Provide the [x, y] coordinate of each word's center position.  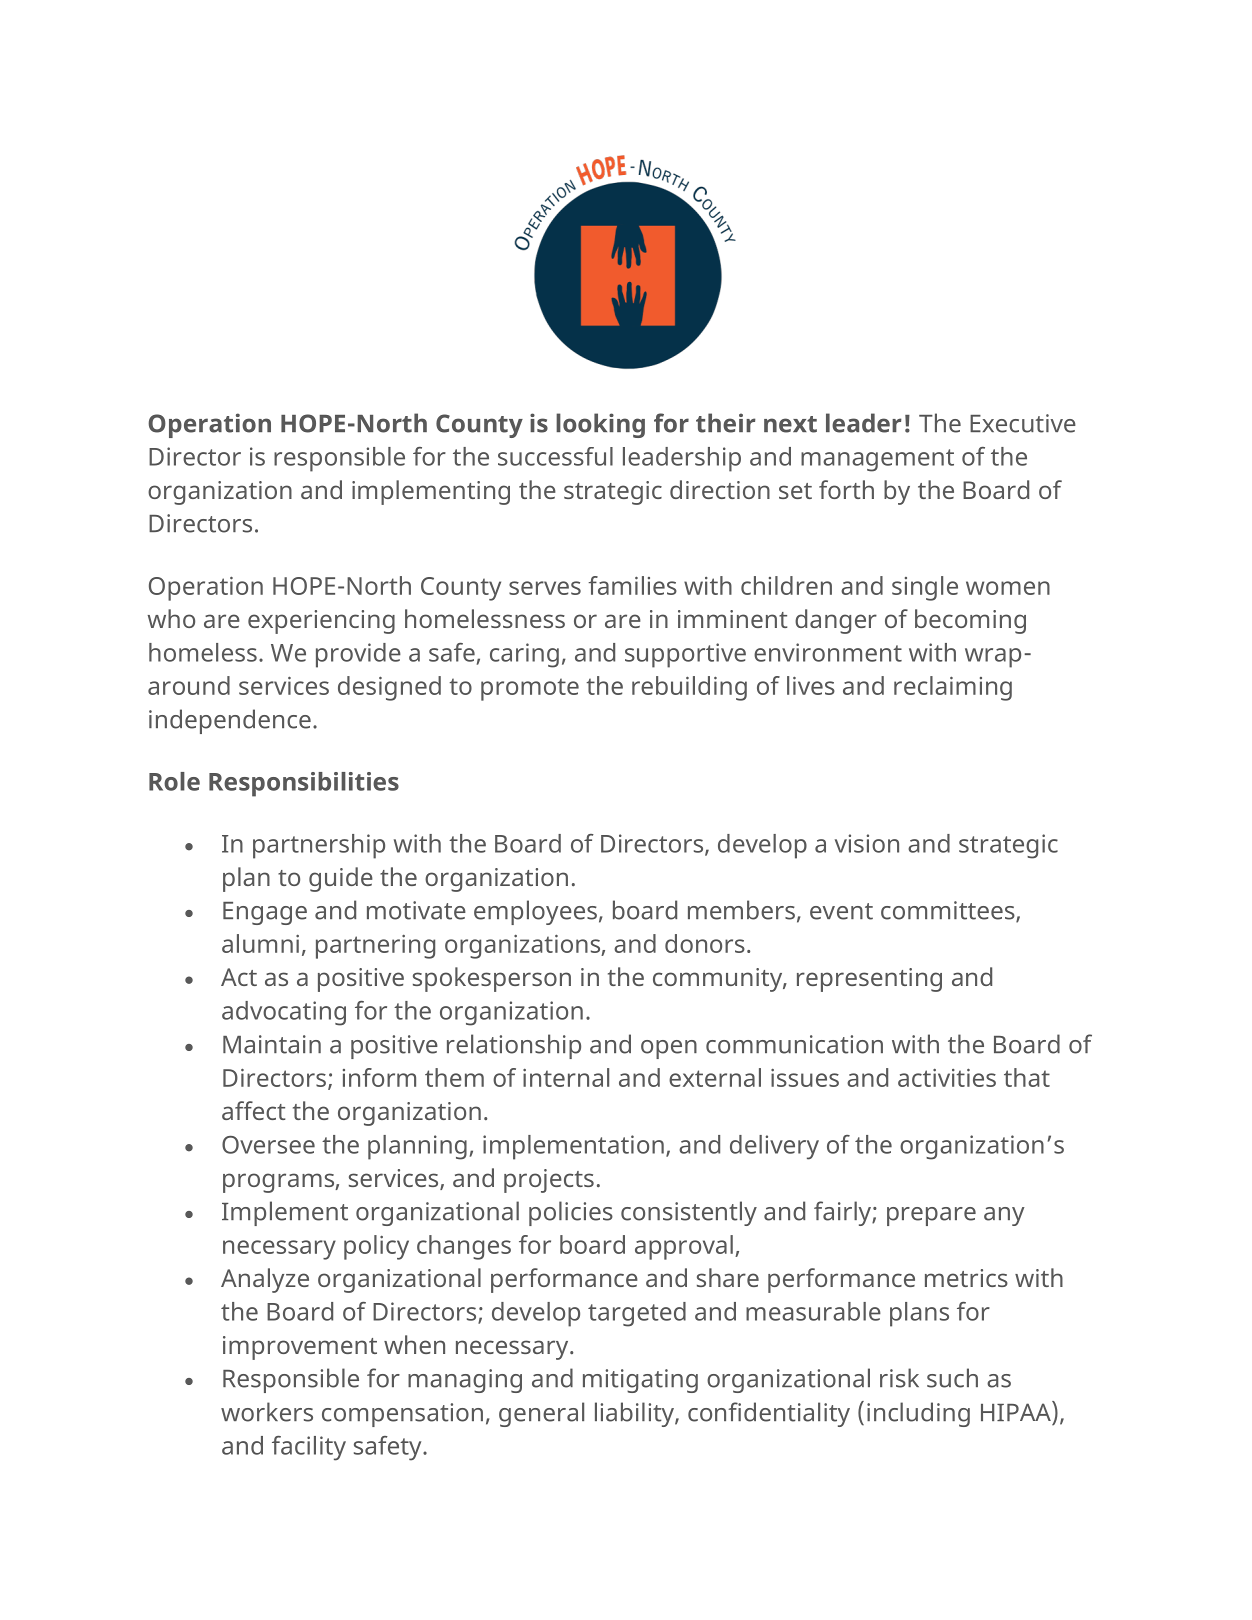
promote [530, 689]
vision [867, 843]
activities [947, 1077]
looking [600, 425]
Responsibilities [304, 784]
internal [566, 1077]
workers [267, 1412]
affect [253, 1110]
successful [555, 456]
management [877, 460]
